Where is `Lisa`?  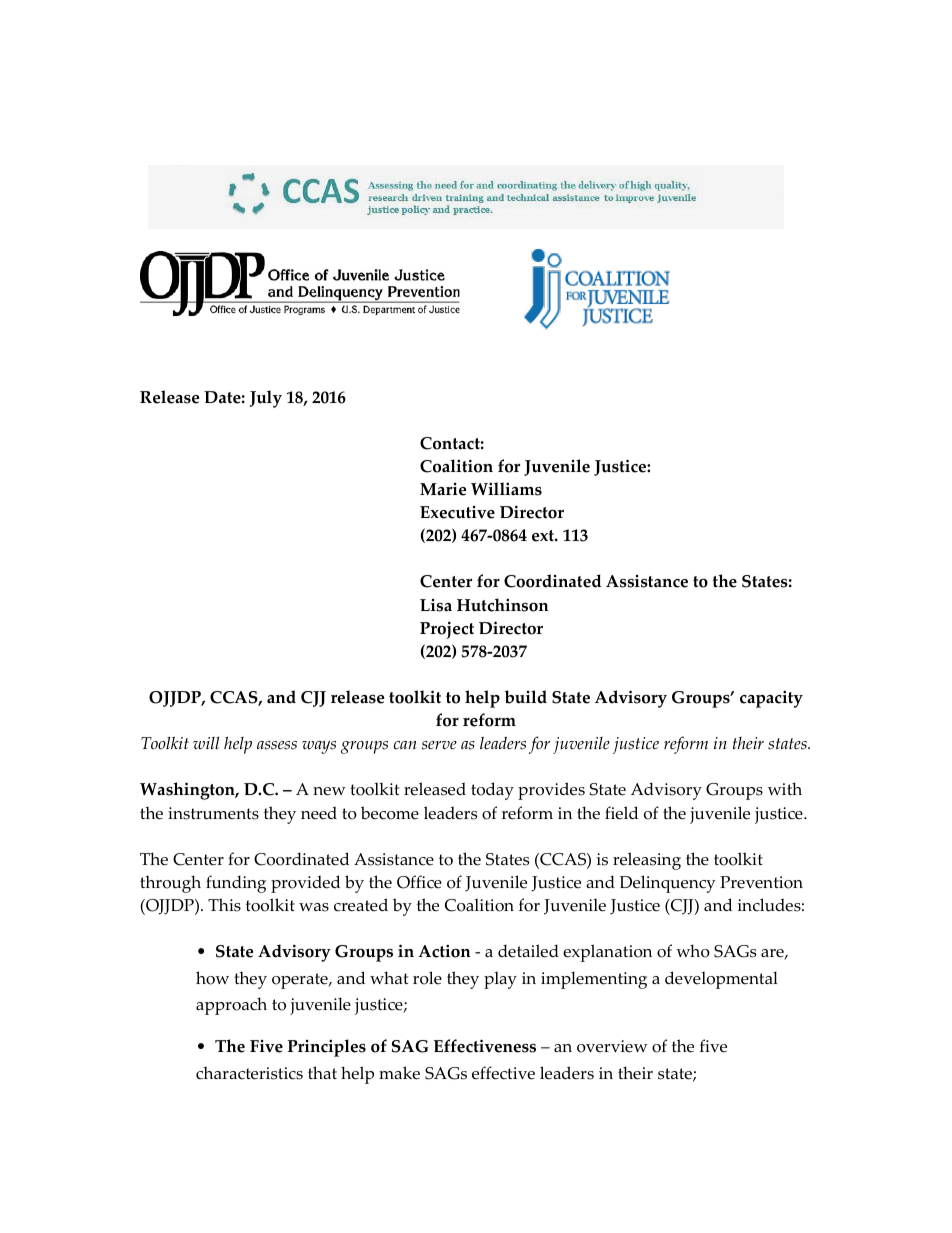 Lisa is located at coordinates (436, 605).
